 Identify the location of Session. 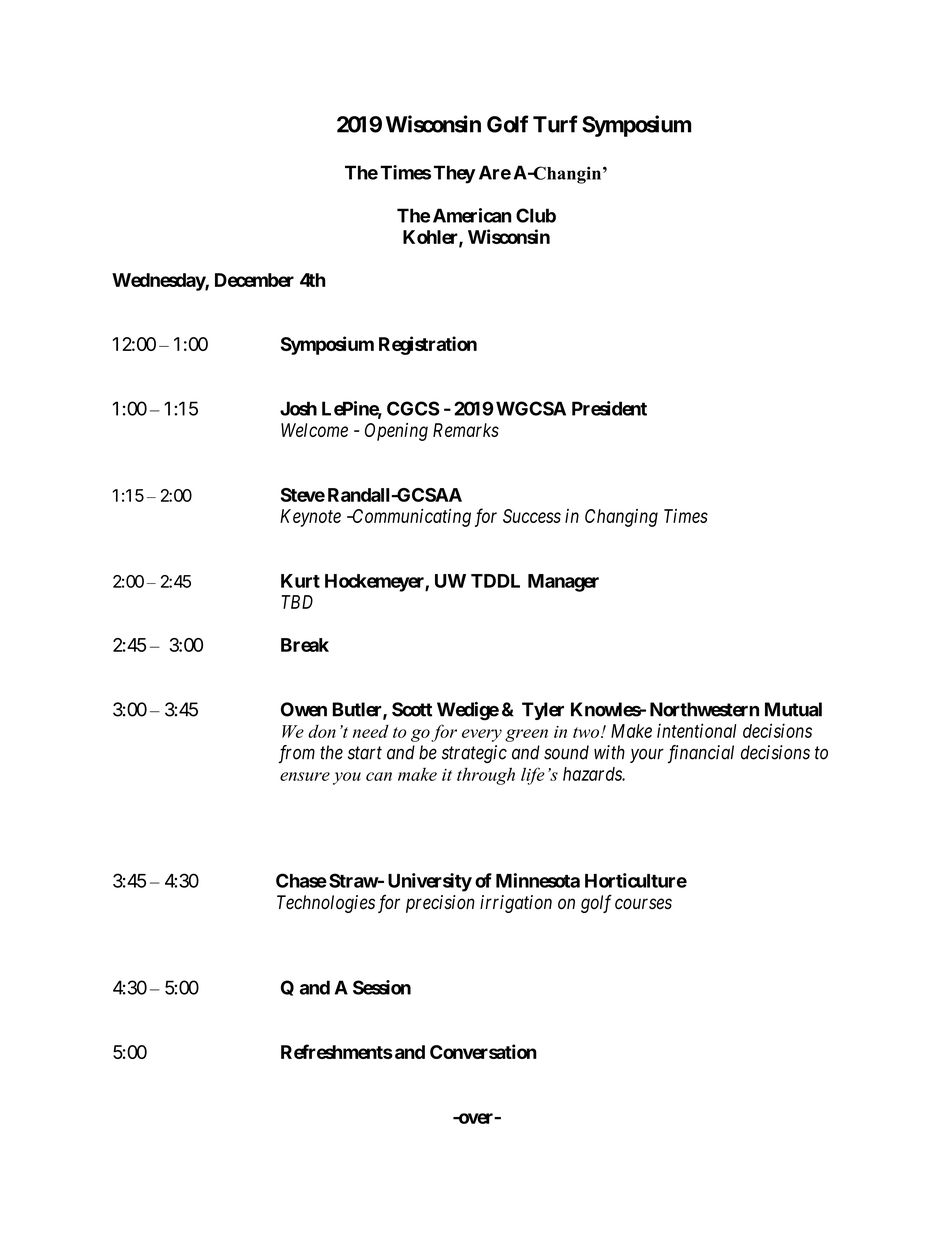
(382, 987).
